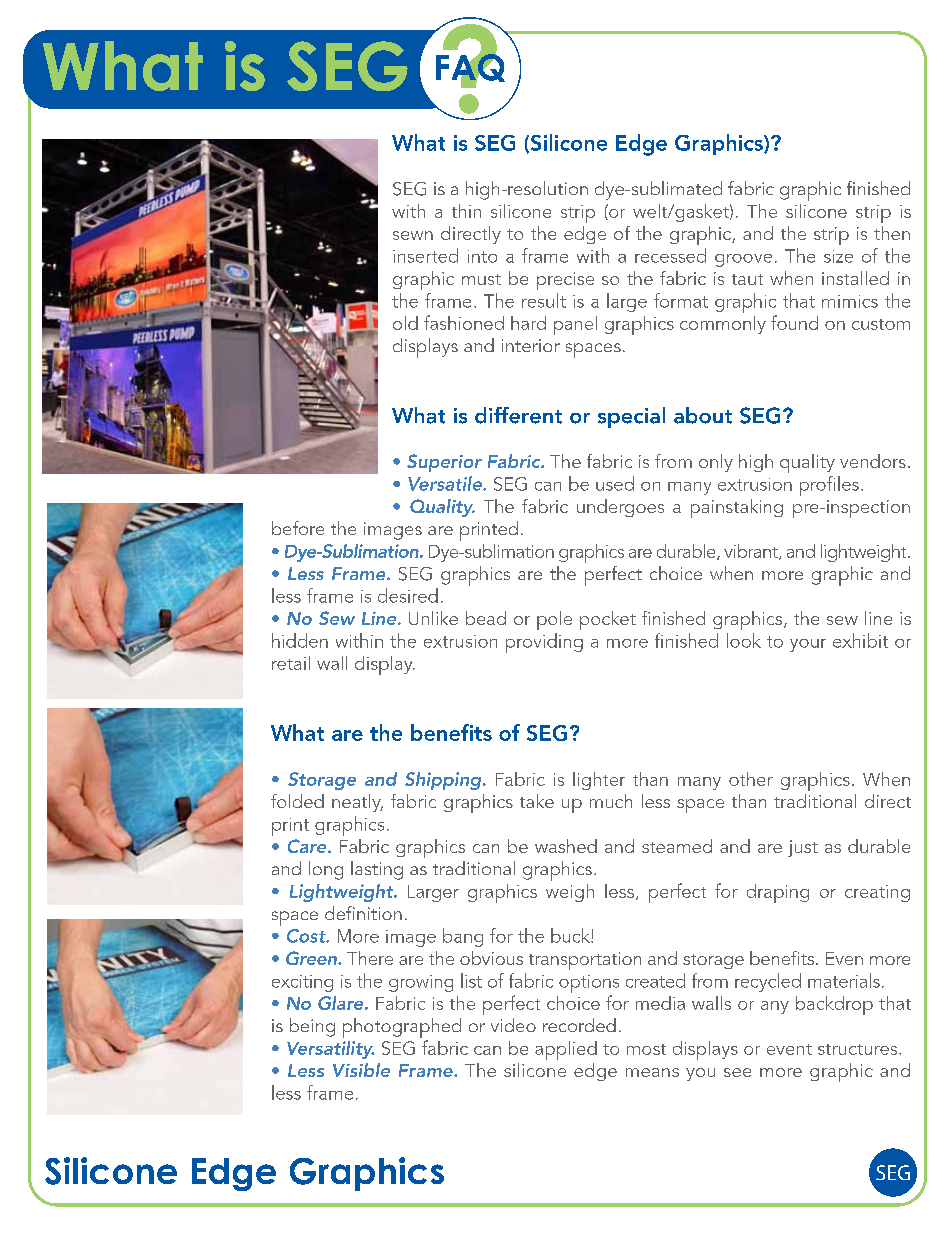  I want to click on hidden, so click(300, 640).
